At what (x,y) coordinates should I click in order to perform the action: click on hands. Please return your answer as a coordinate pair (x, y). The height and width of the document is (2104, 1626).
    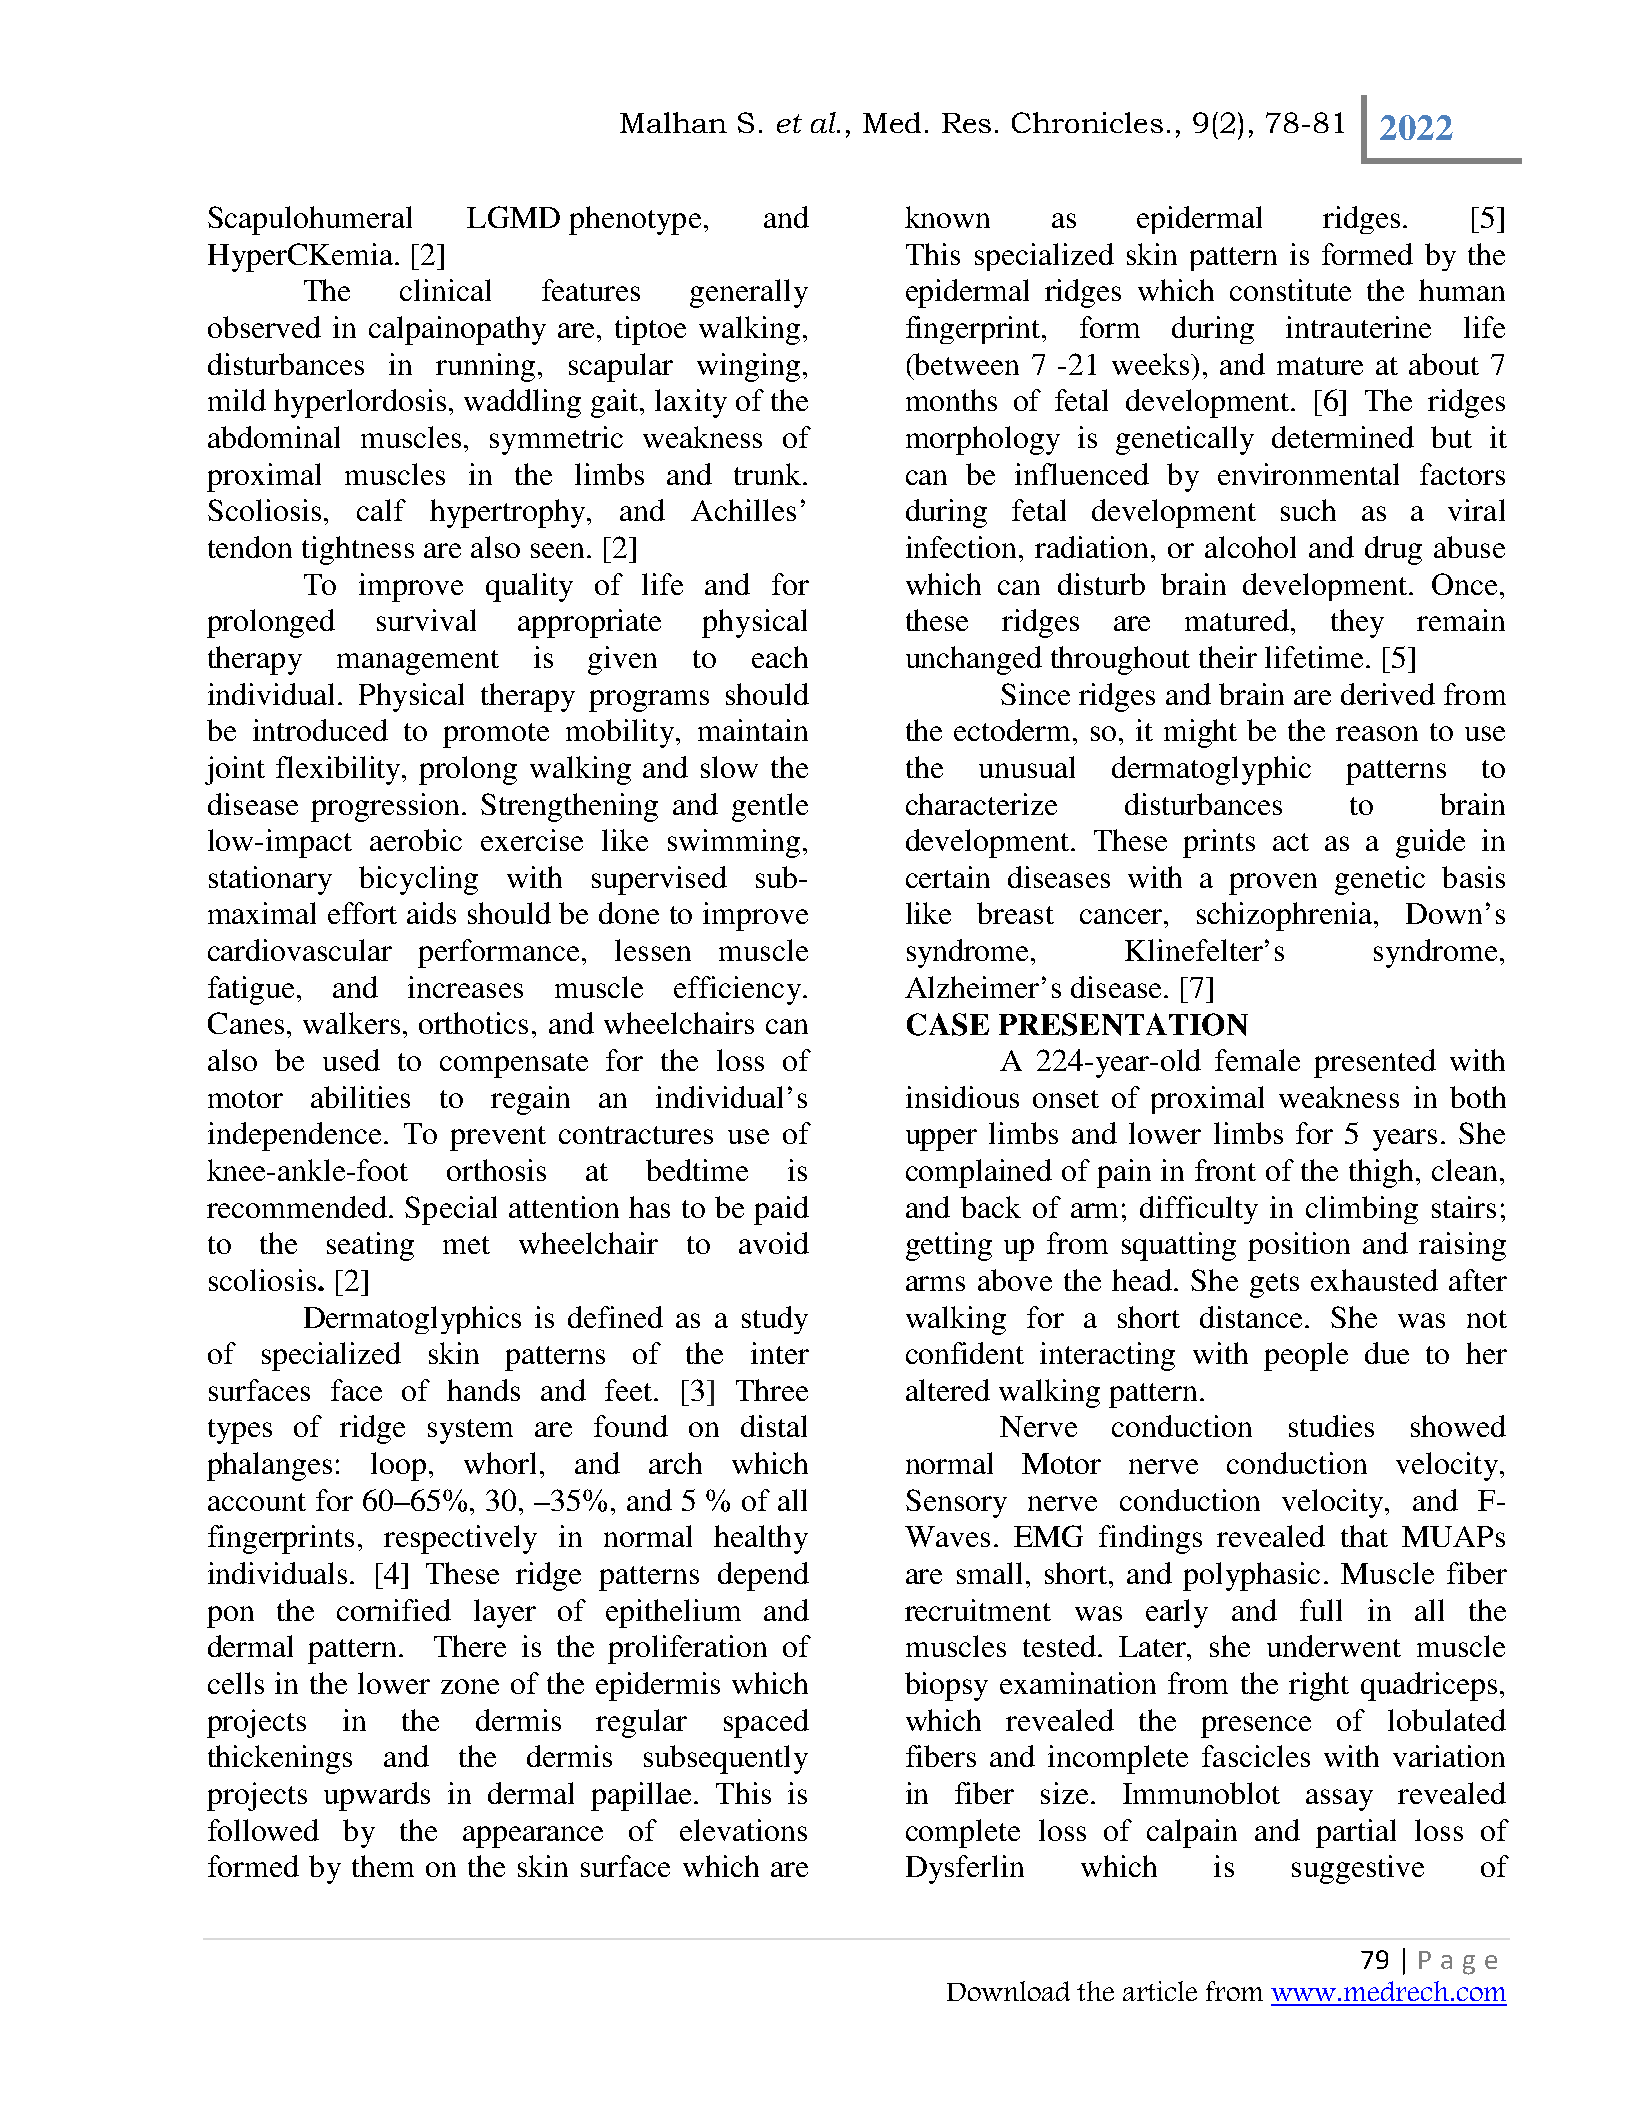
    Looking at the image, I should click on (483, 1390).
